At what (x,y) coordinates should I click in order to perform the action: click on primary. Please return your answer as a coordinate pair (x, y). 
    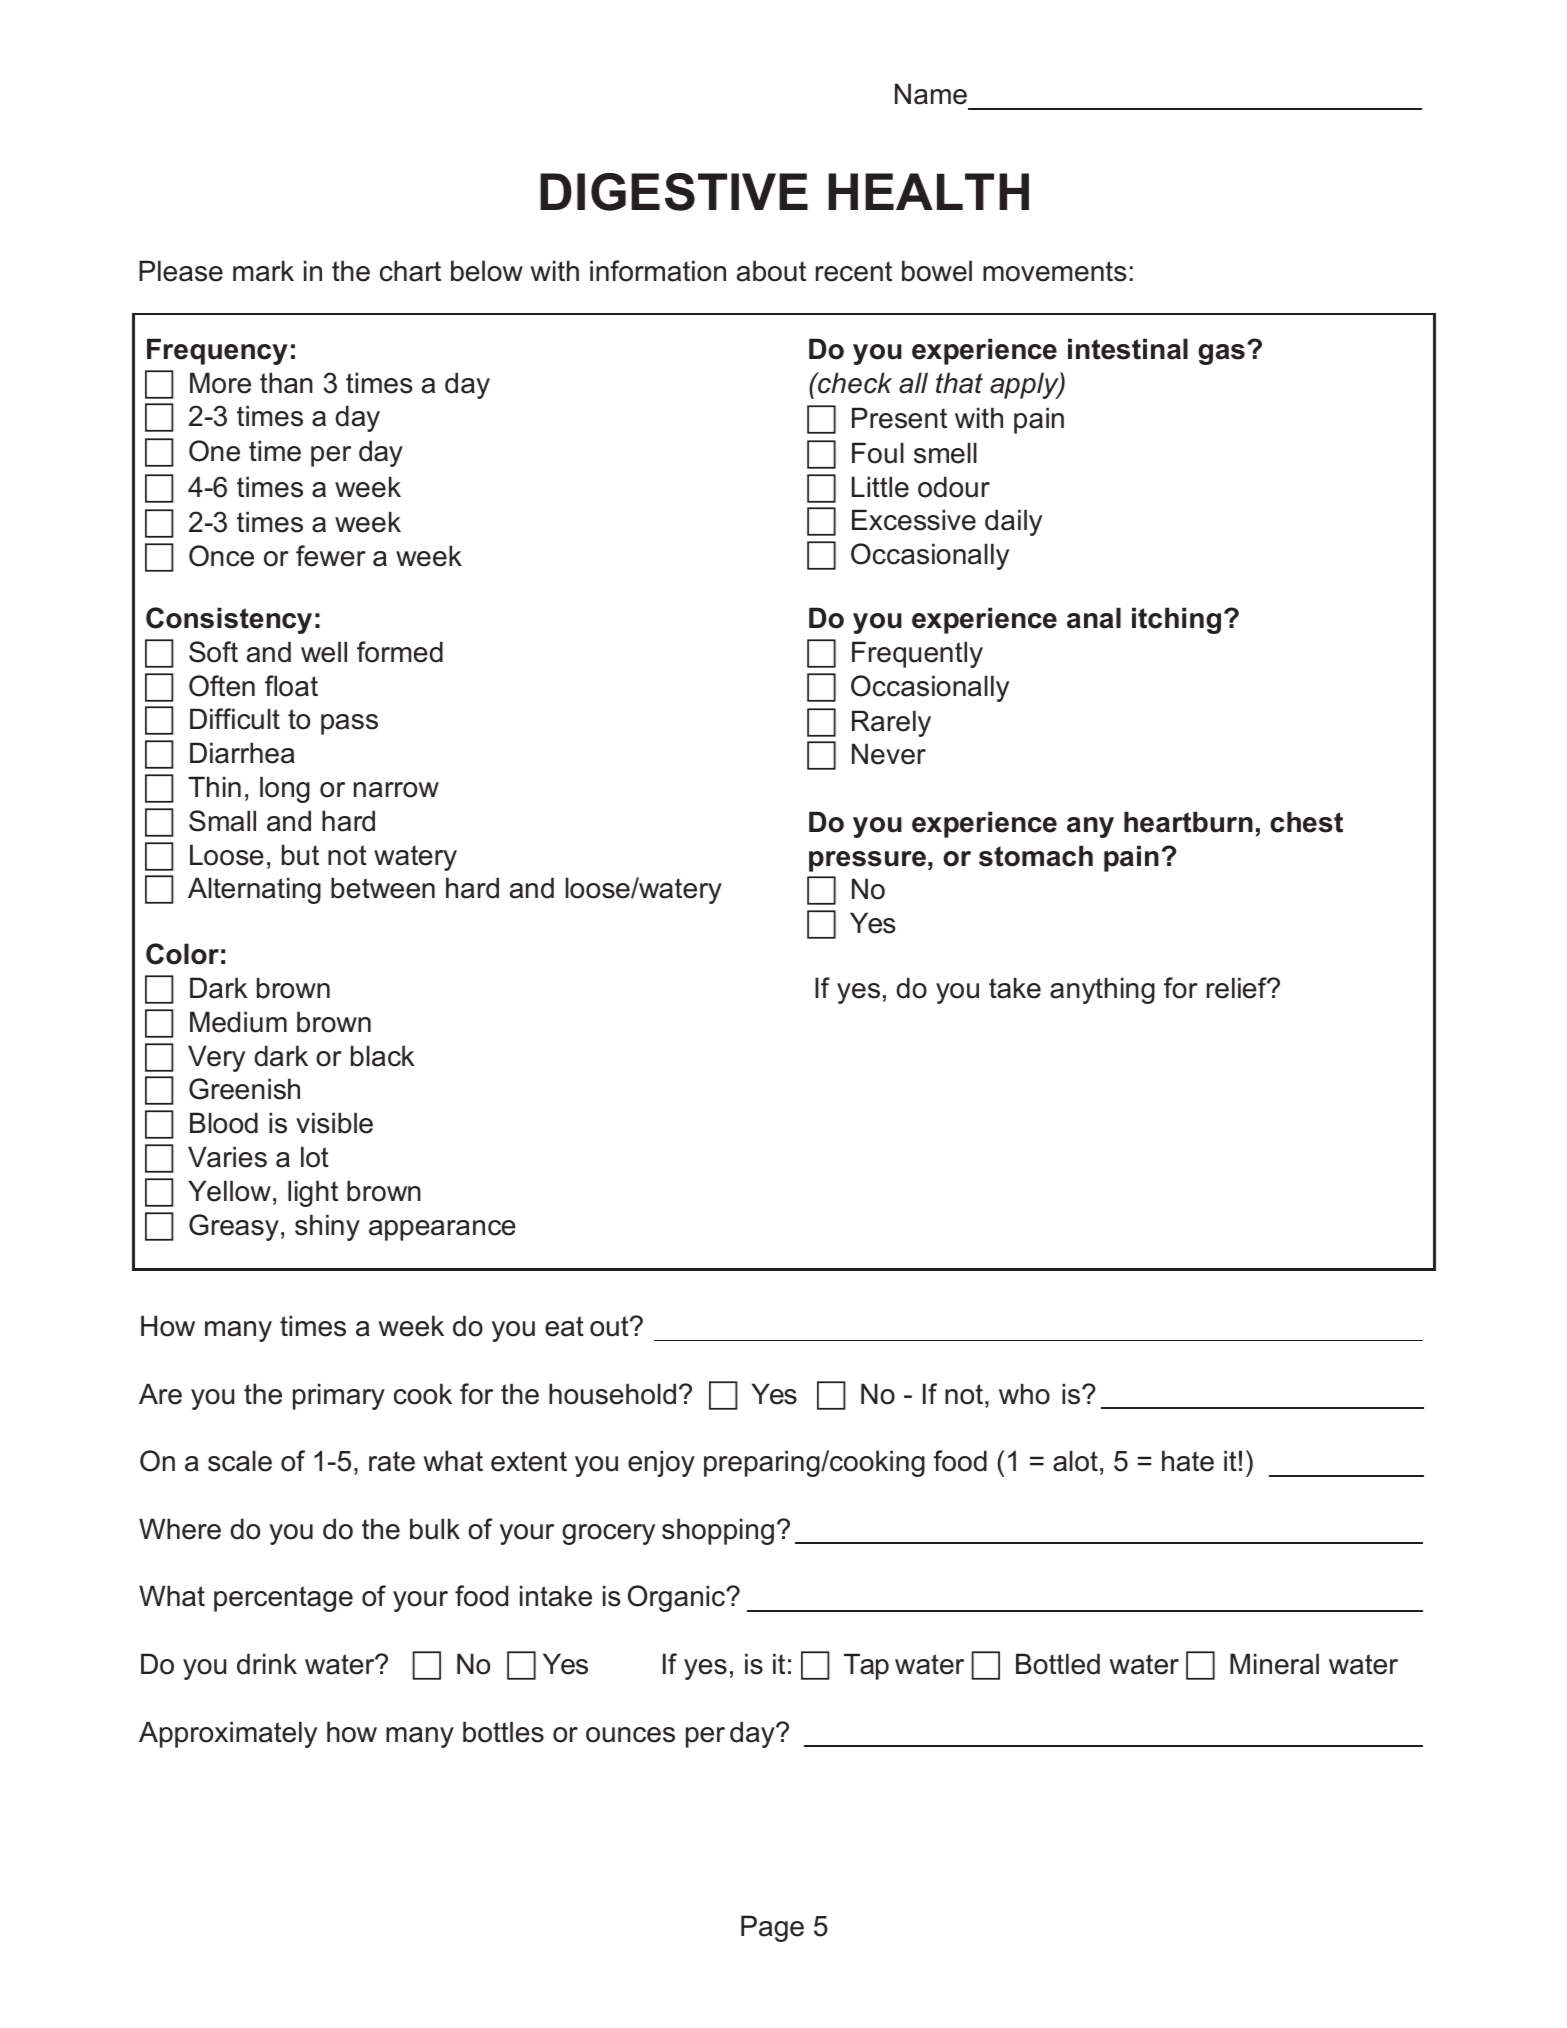
    Looking at the image, I should click on (339, 1396).
